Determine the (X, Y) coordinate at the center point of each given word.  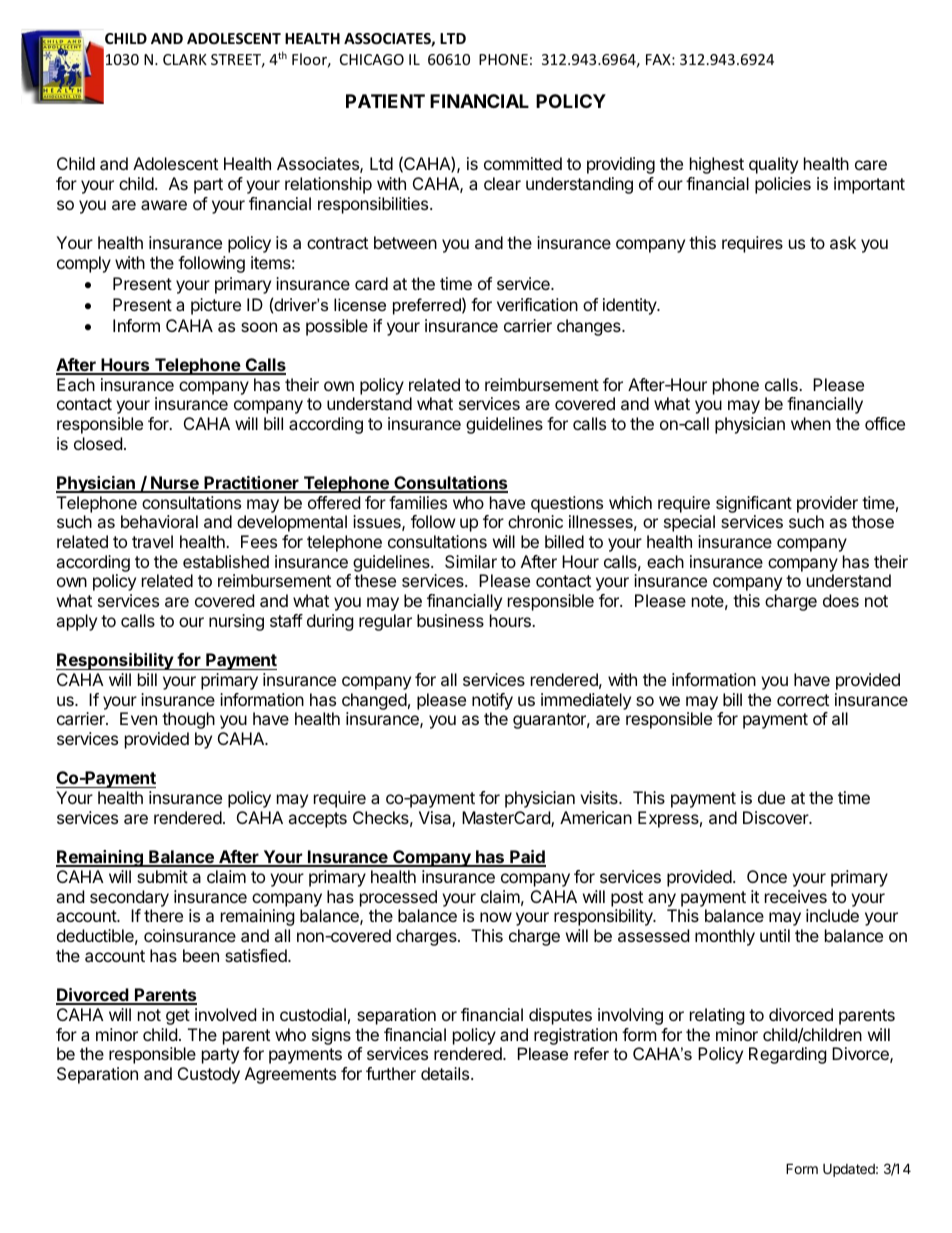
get (178, 1017)
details (446, 1073)
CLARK (185, 59)
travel (152, 541)
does (841, 600)
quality (773, 165)
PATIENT (385, 101)
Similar (471, 561)
